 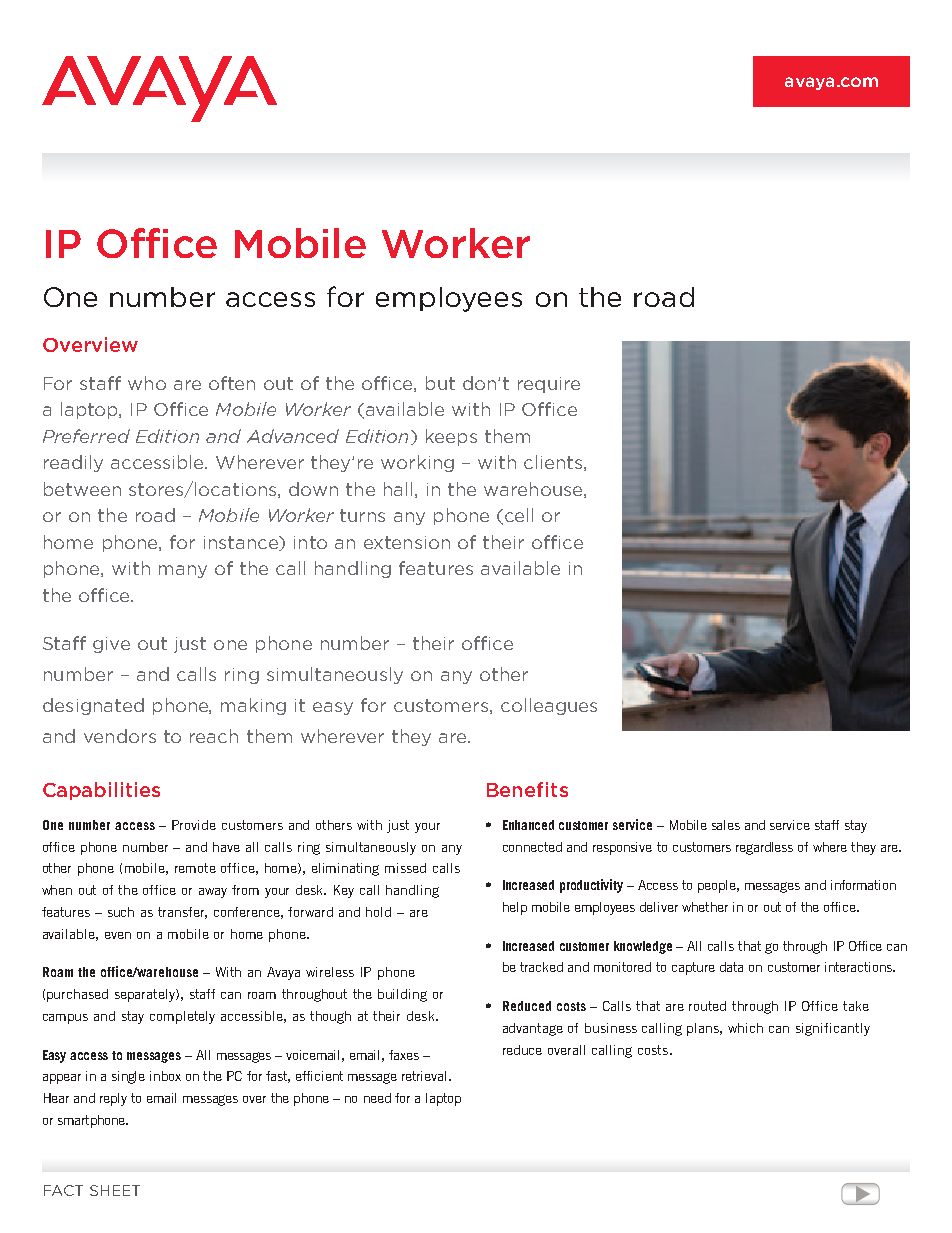 What do you see at coordinates (377, 1098) in the document?
I see `need` at bounding box center [377, 1098].
